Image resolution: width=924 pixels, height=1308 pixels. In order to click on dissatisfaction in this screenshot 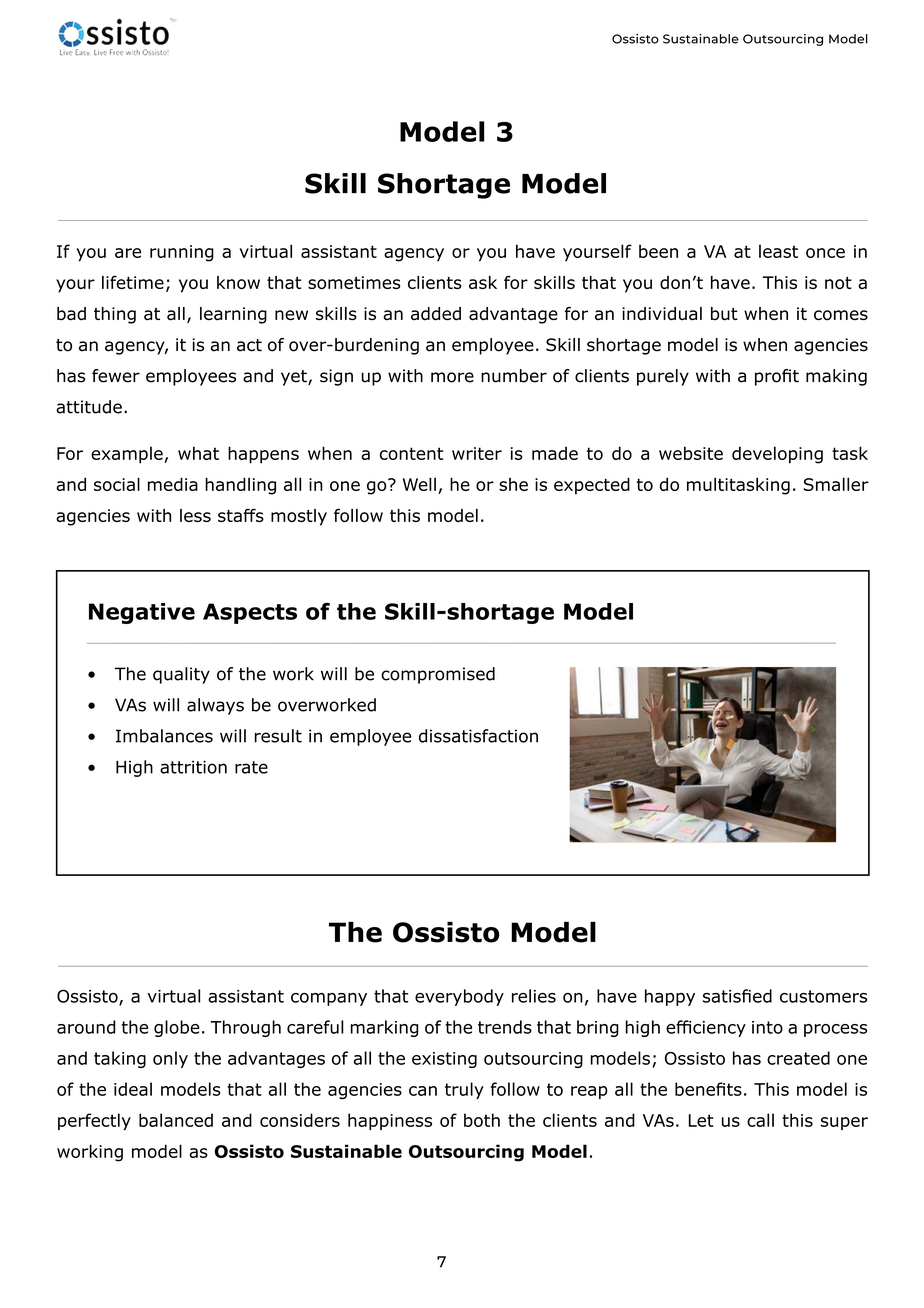, I will do `click(478, 736)`.
